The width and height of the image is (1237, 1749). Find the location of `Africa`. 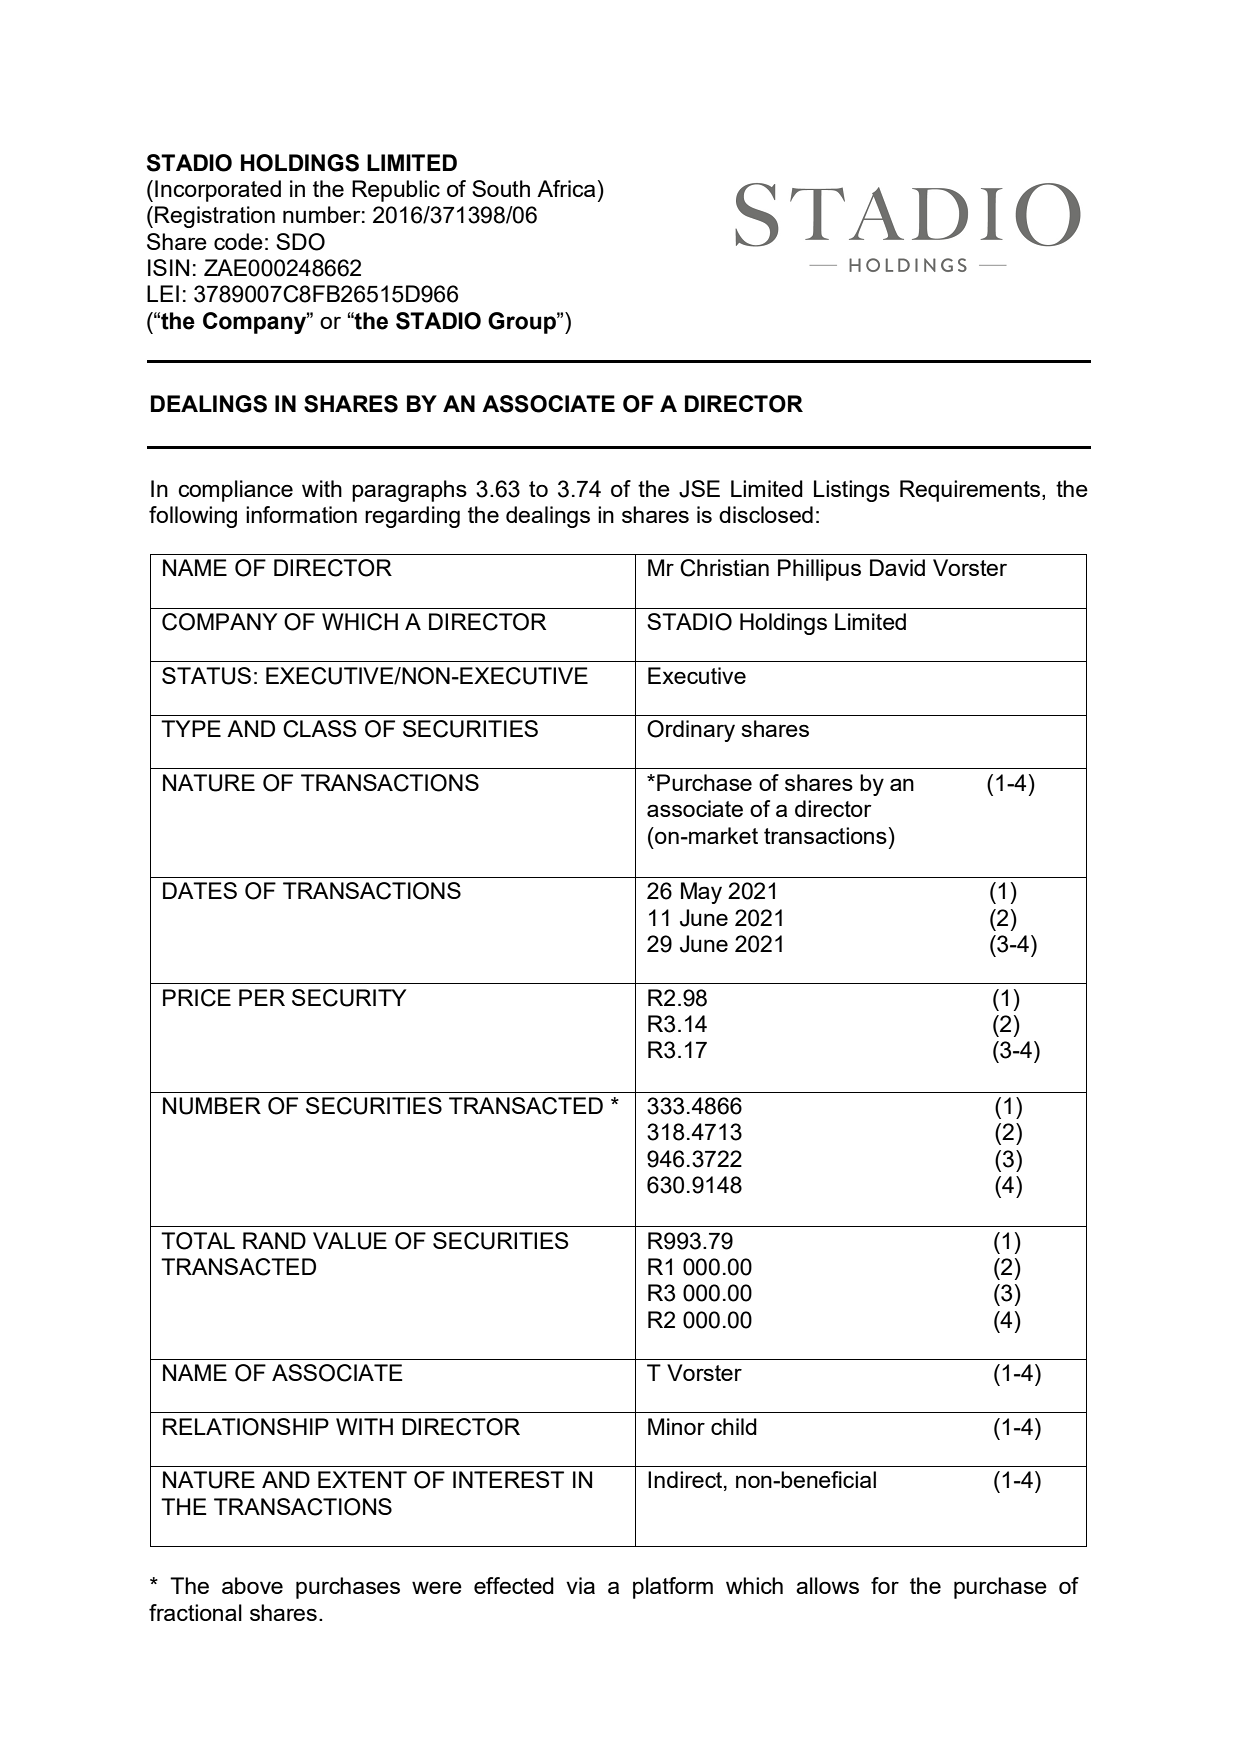

Africa is located at coordinates (566, 188).
